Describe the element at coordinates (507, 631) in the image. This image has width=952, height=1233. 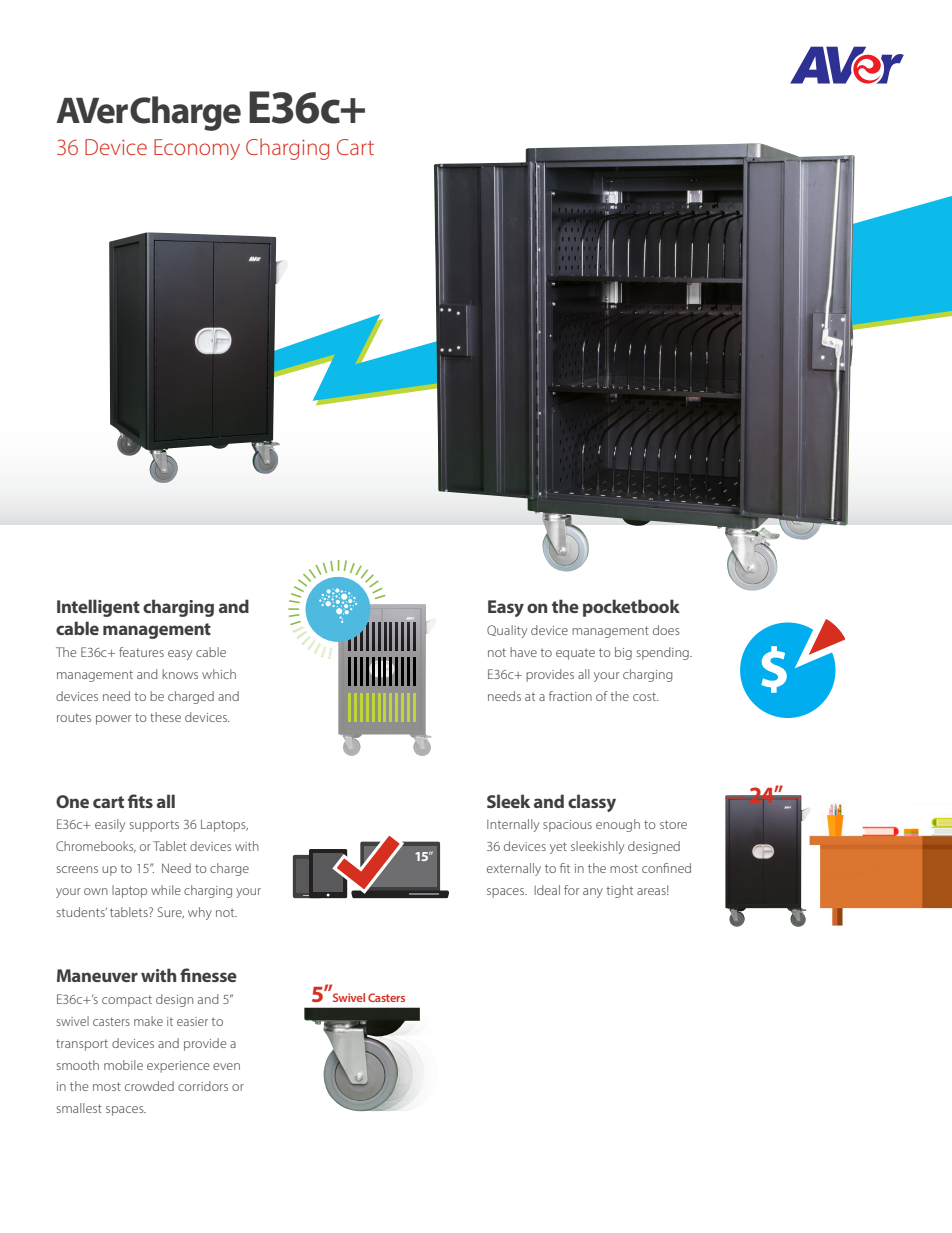
I see `Quality` at that location.
